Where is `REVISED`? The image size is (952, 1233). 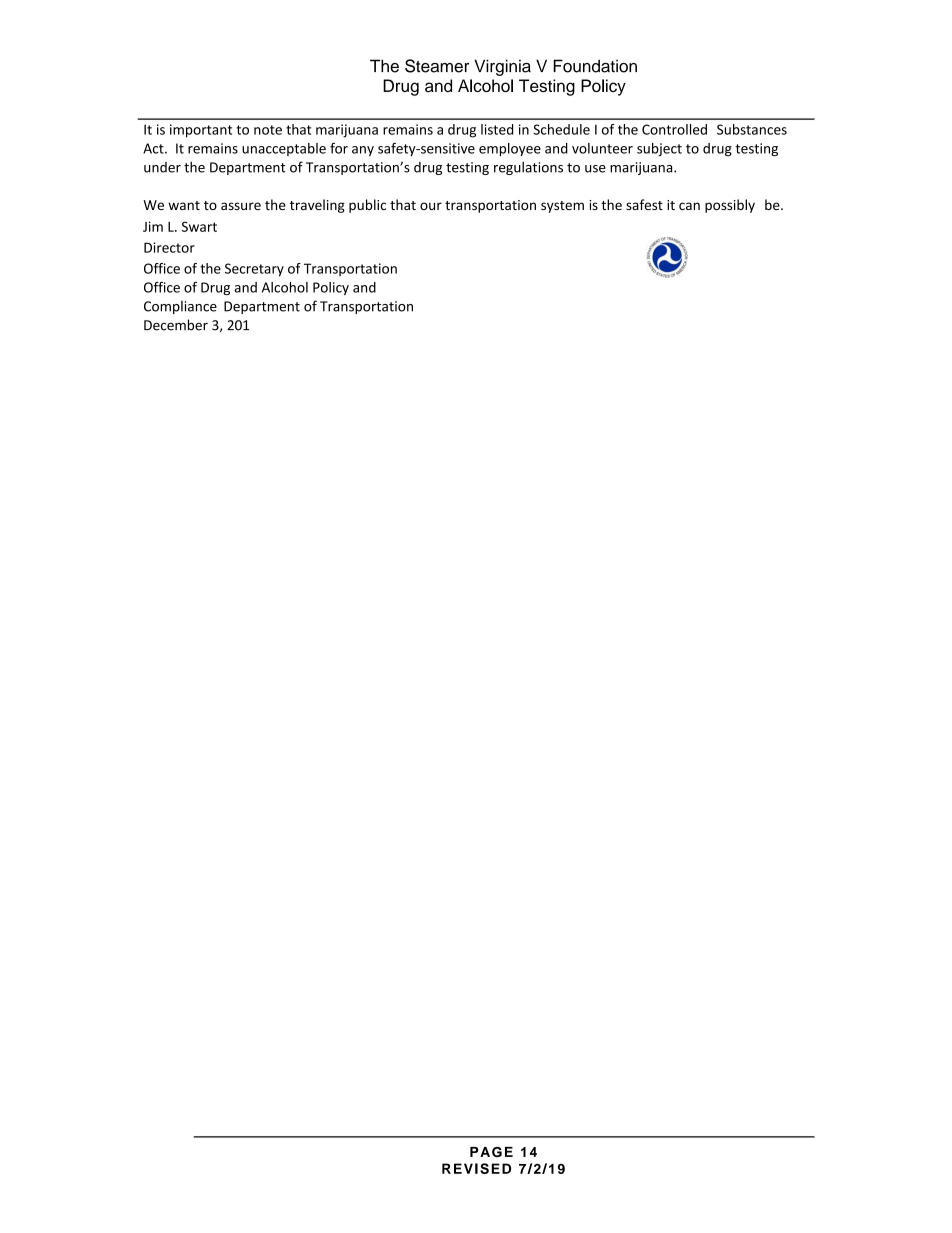
REVISED is located at coordinates (476, 1168).
